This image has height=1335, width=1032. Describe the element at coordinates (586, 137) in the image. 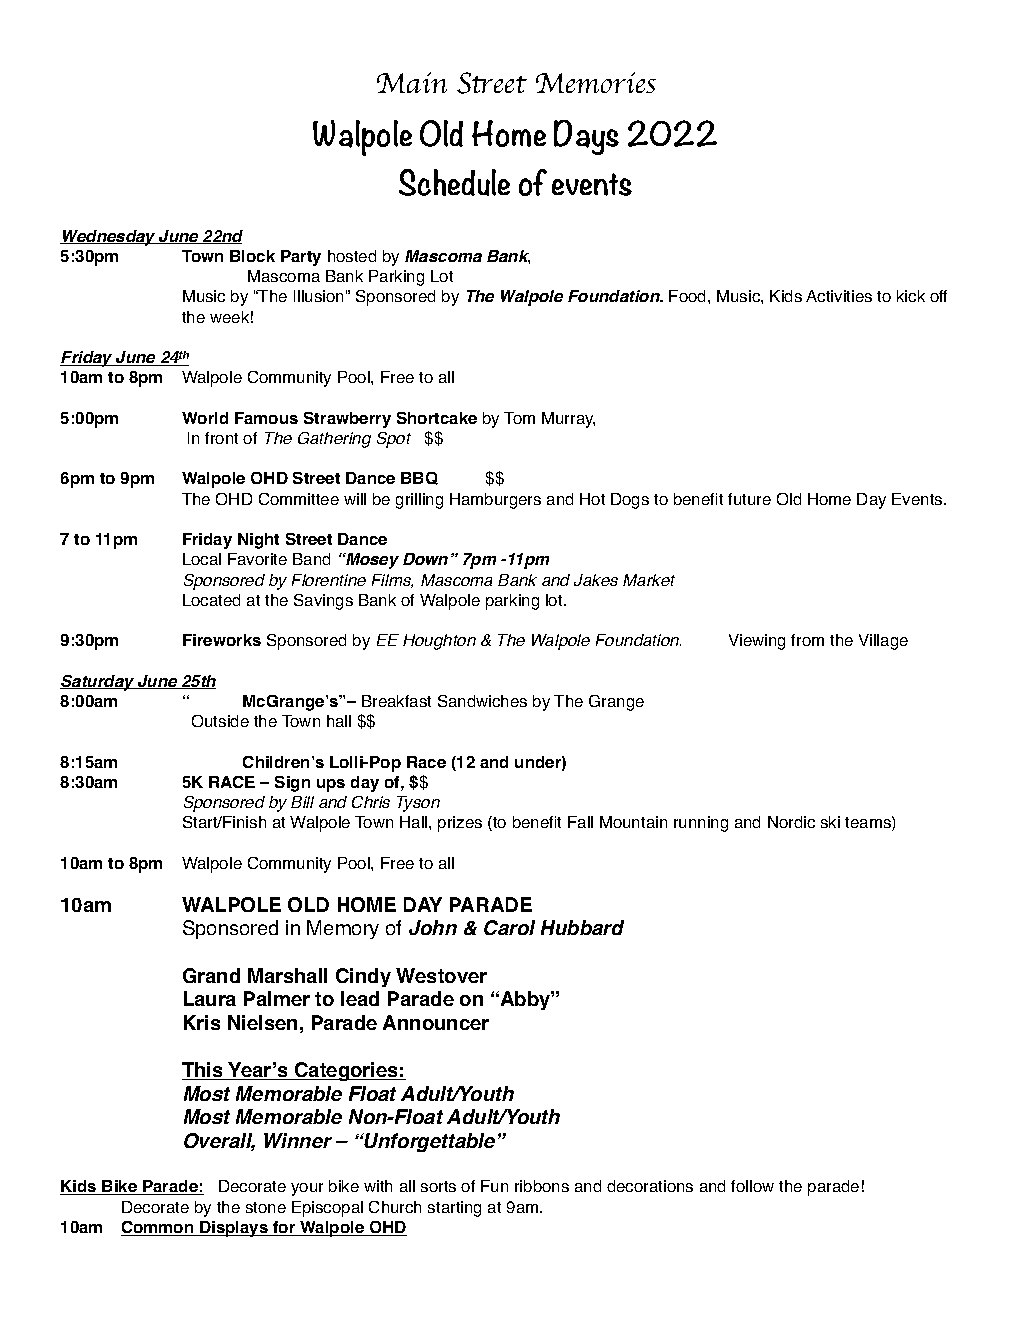

I see `Days` at that location.
